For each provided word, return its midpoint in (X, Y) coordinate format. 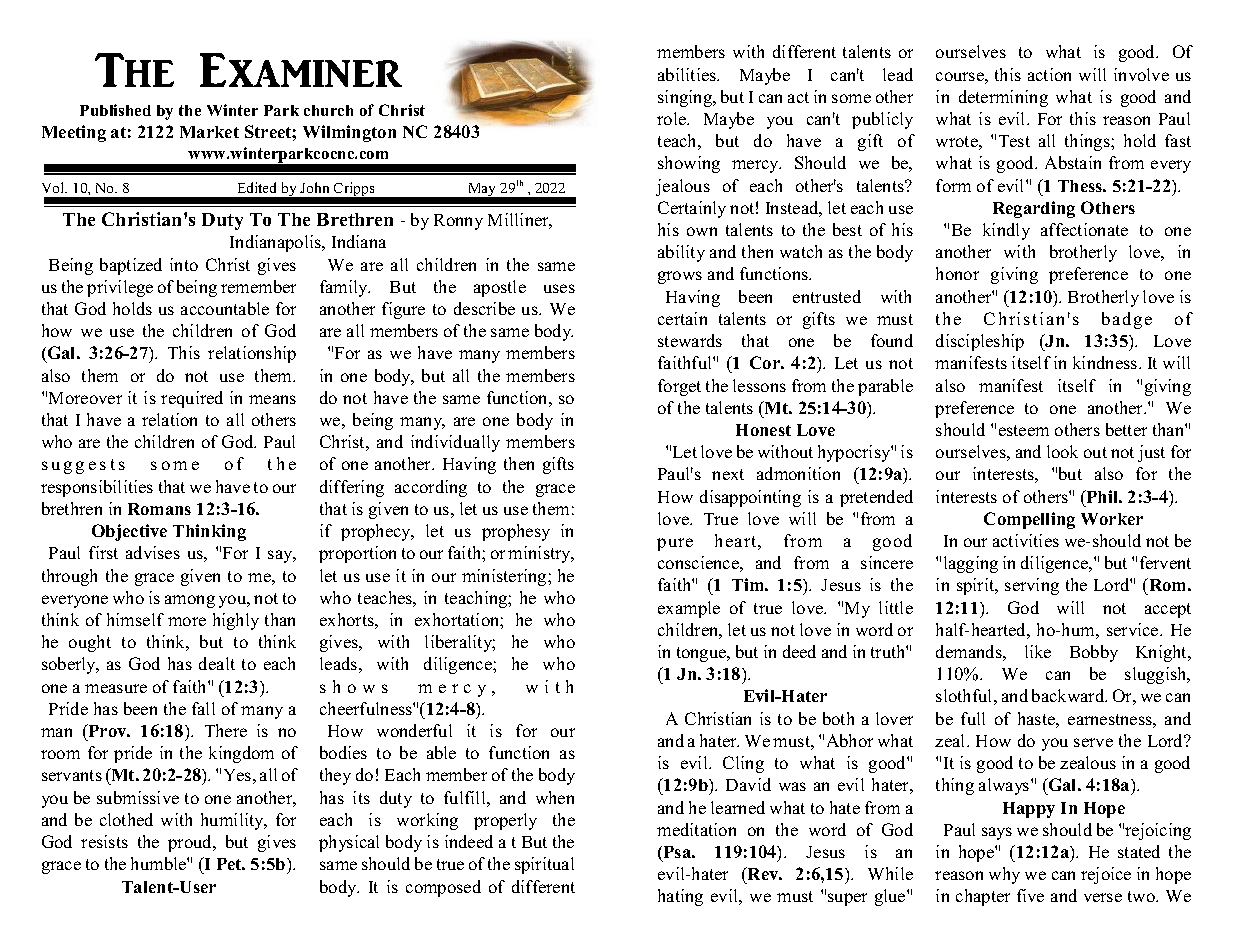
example (689, 609)
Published (115, 110)
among (190, 601)
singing (686, 98)
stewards (690, 340)
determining (1003, 98)
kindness (1106, 362)
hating (680, 897)
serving (1032, 586)
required (192, 399)
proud (191, 843)
